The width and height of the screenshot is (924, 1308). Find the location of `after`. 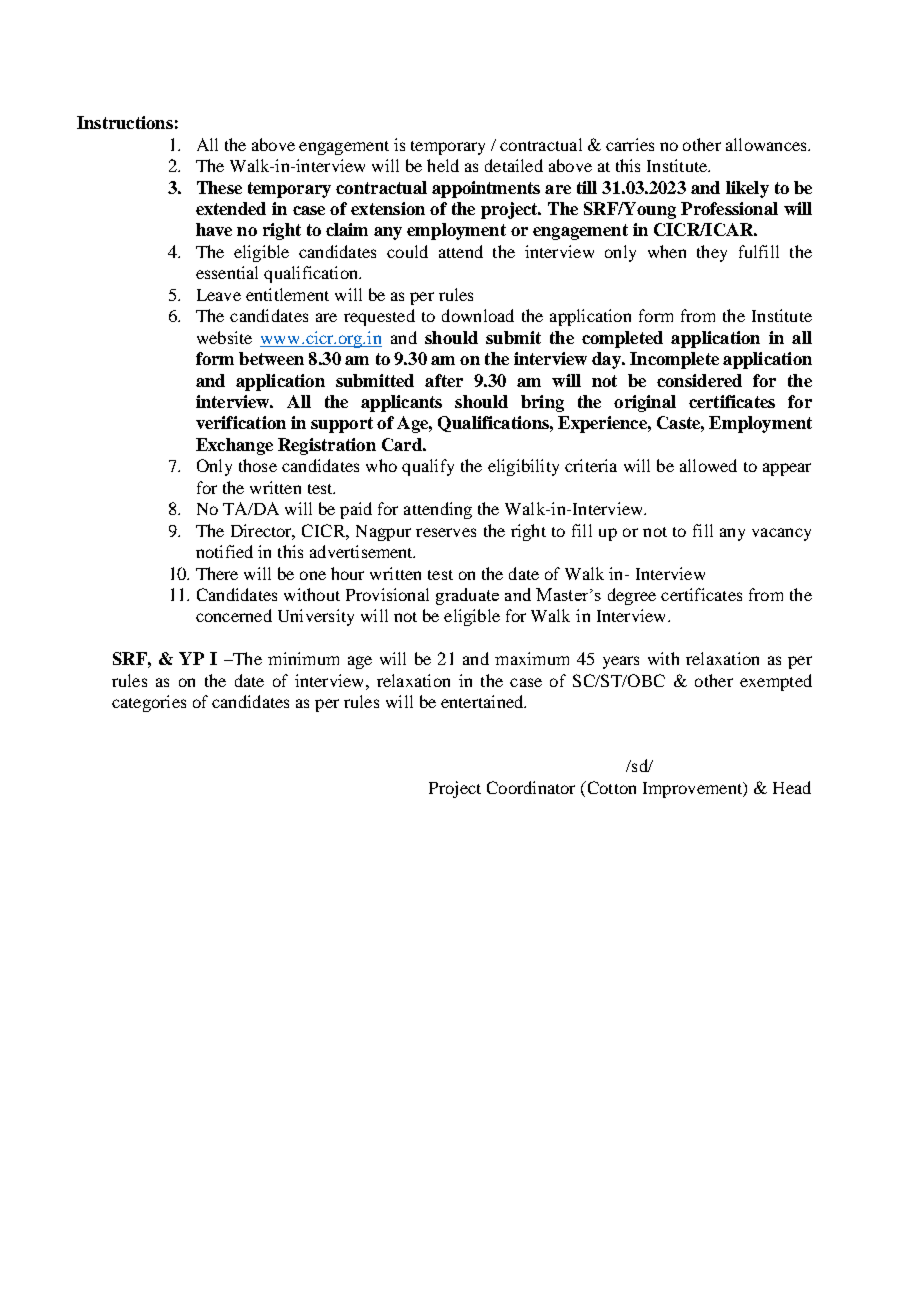

after is located at coordinates (444, 380).
